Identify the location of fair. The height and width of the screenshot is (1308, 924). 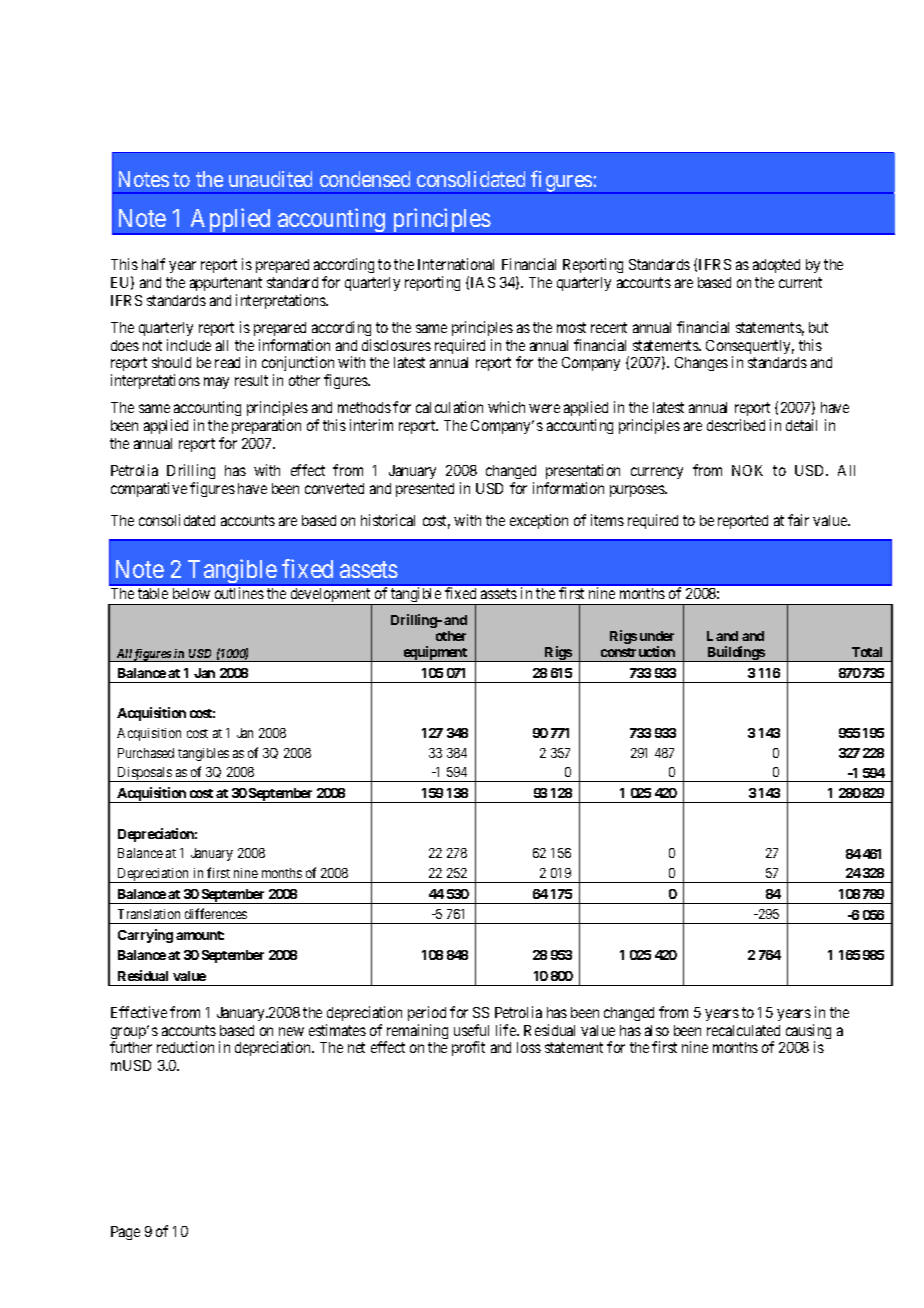
(798, 520).
